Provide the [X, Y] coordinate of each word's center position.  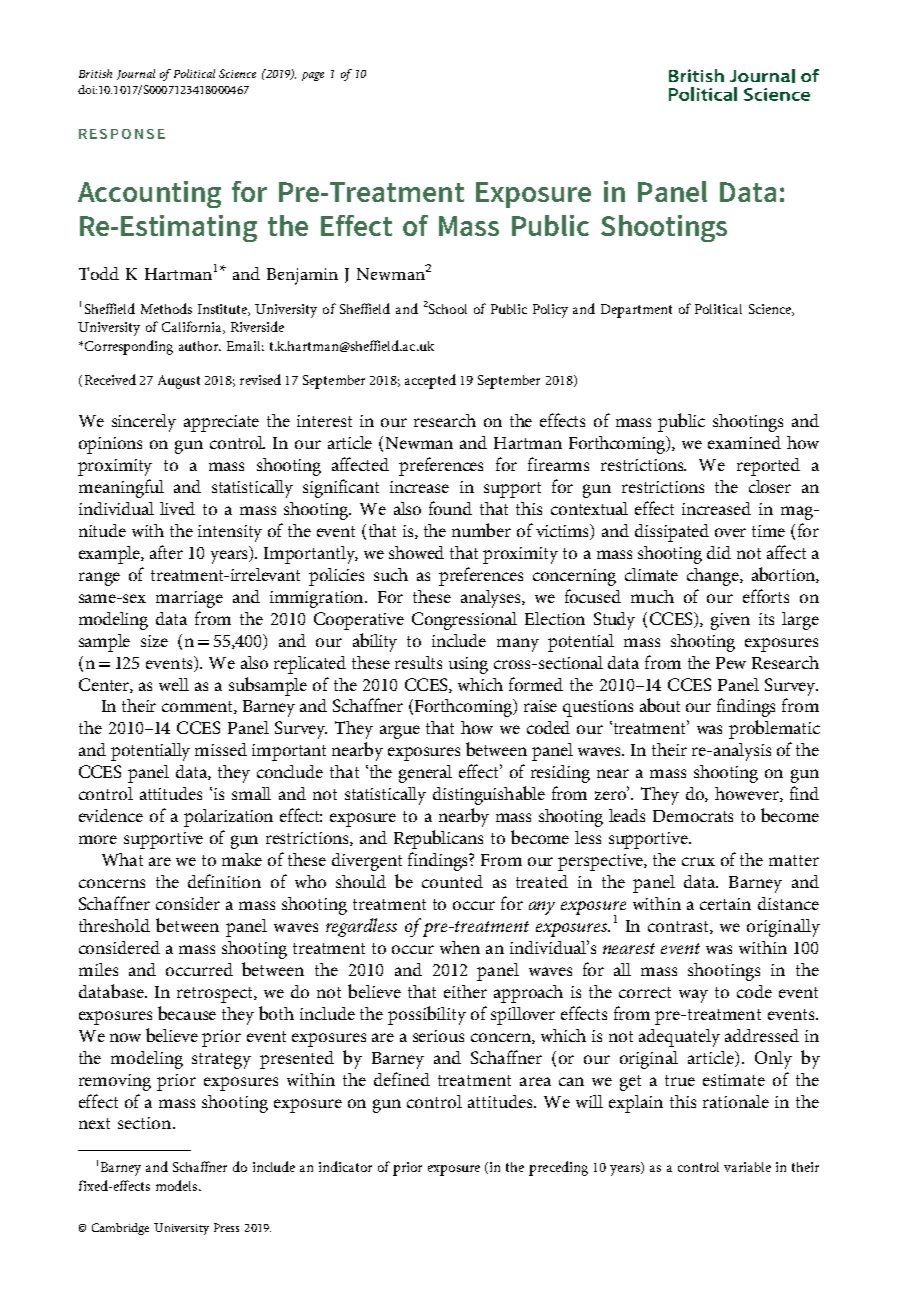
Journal [136, 74]
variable [747, 1167]
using [468, 665]
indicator [345, 1166]
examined [744, 442]
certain [725, 904]
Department [636, 311]
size [154, 641]
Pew [731, 663]
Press [226, 1227]
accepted [430, 381]
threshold [114, 925]
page [313, 76]
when [460, 947]
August [179, 382]
